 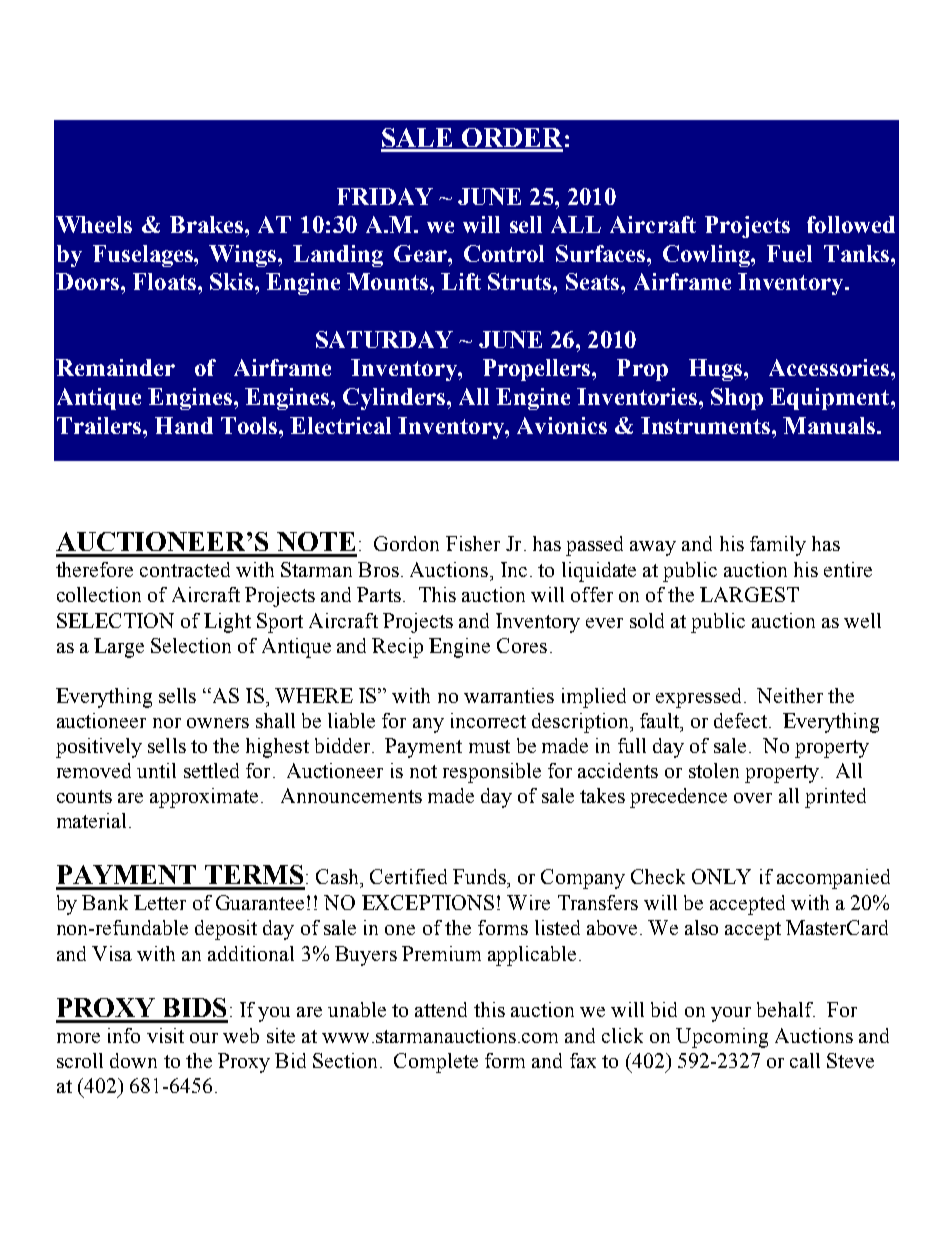 What do you see at coordinates (789, 253) in the image?
I see `Fuel` at bounding box center [789, 253].
